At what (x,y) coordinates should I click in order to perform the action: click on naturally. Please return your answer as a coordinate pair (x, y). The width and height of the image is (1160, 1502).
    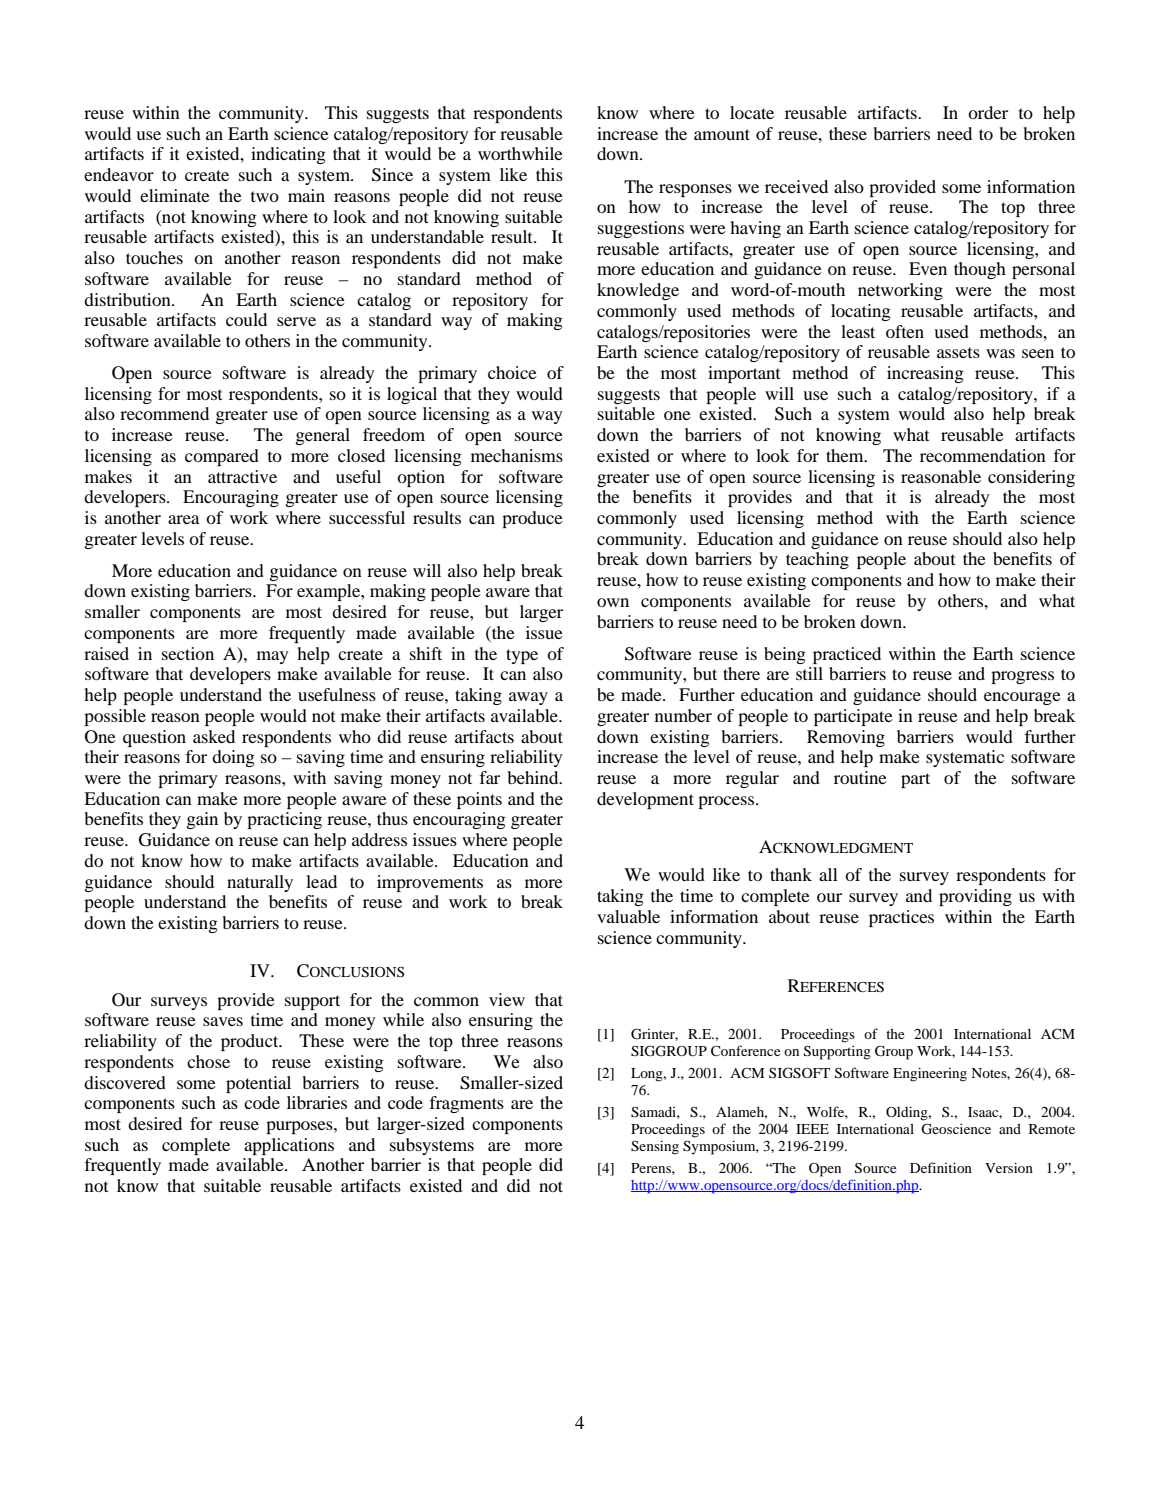
    Looking at the image, I should click on (260, 883).
